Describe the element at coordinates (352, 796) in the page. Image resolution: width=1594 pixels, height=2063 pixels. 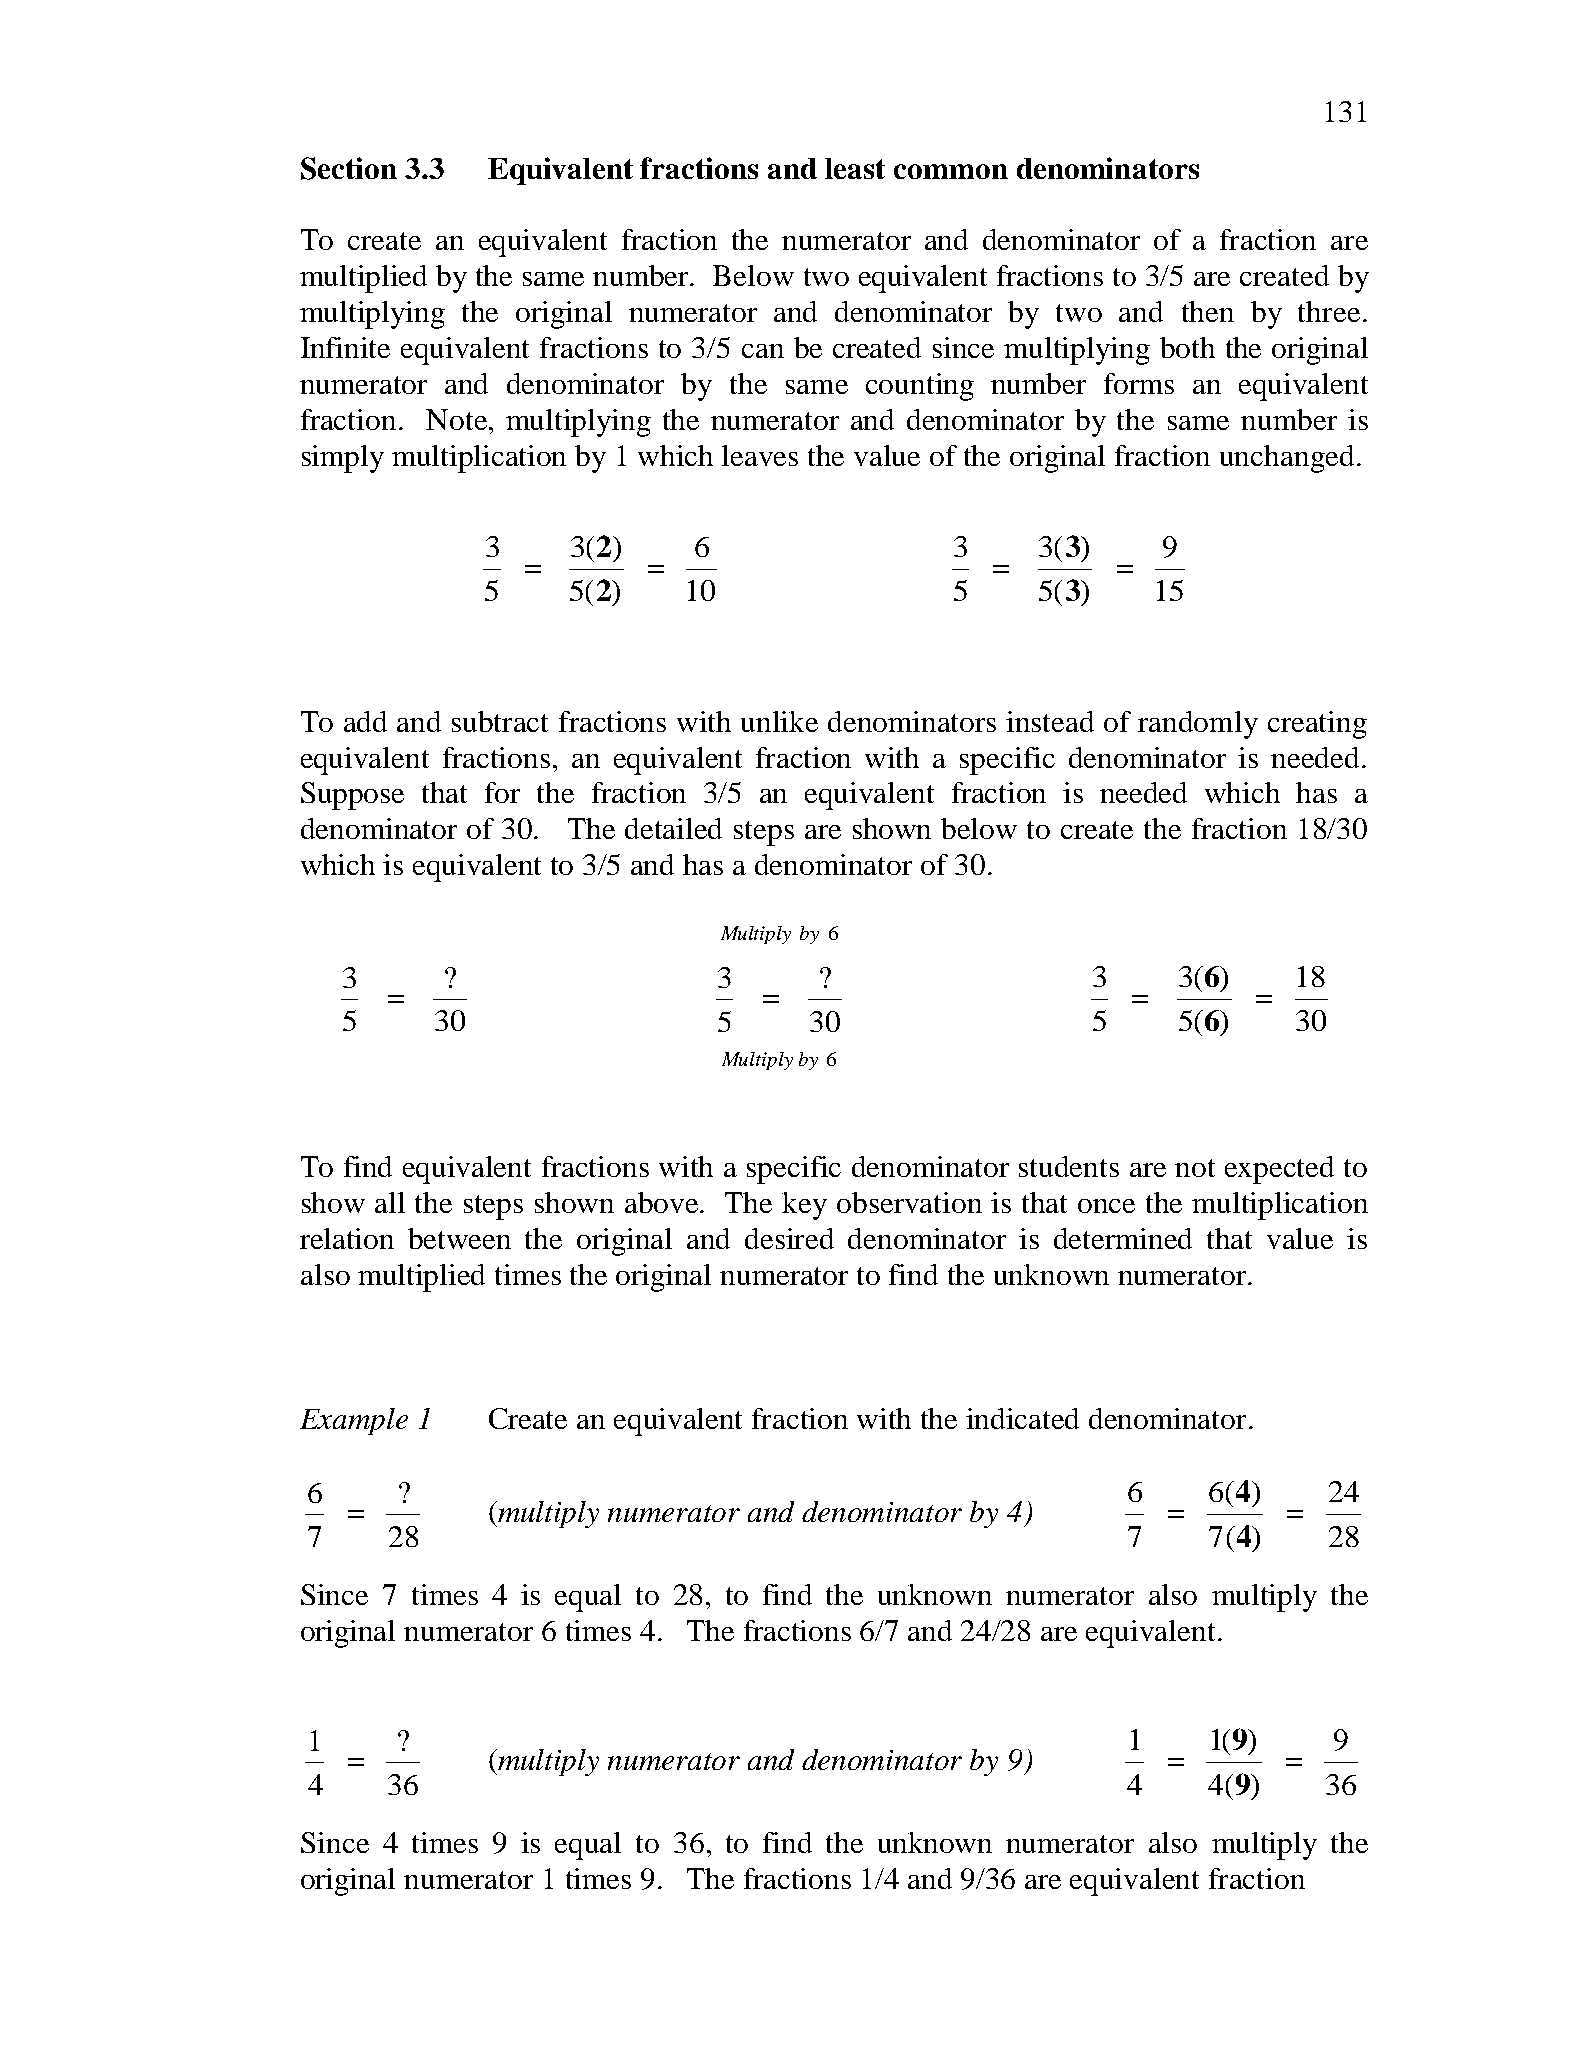
I see `Suppose` at that location.
